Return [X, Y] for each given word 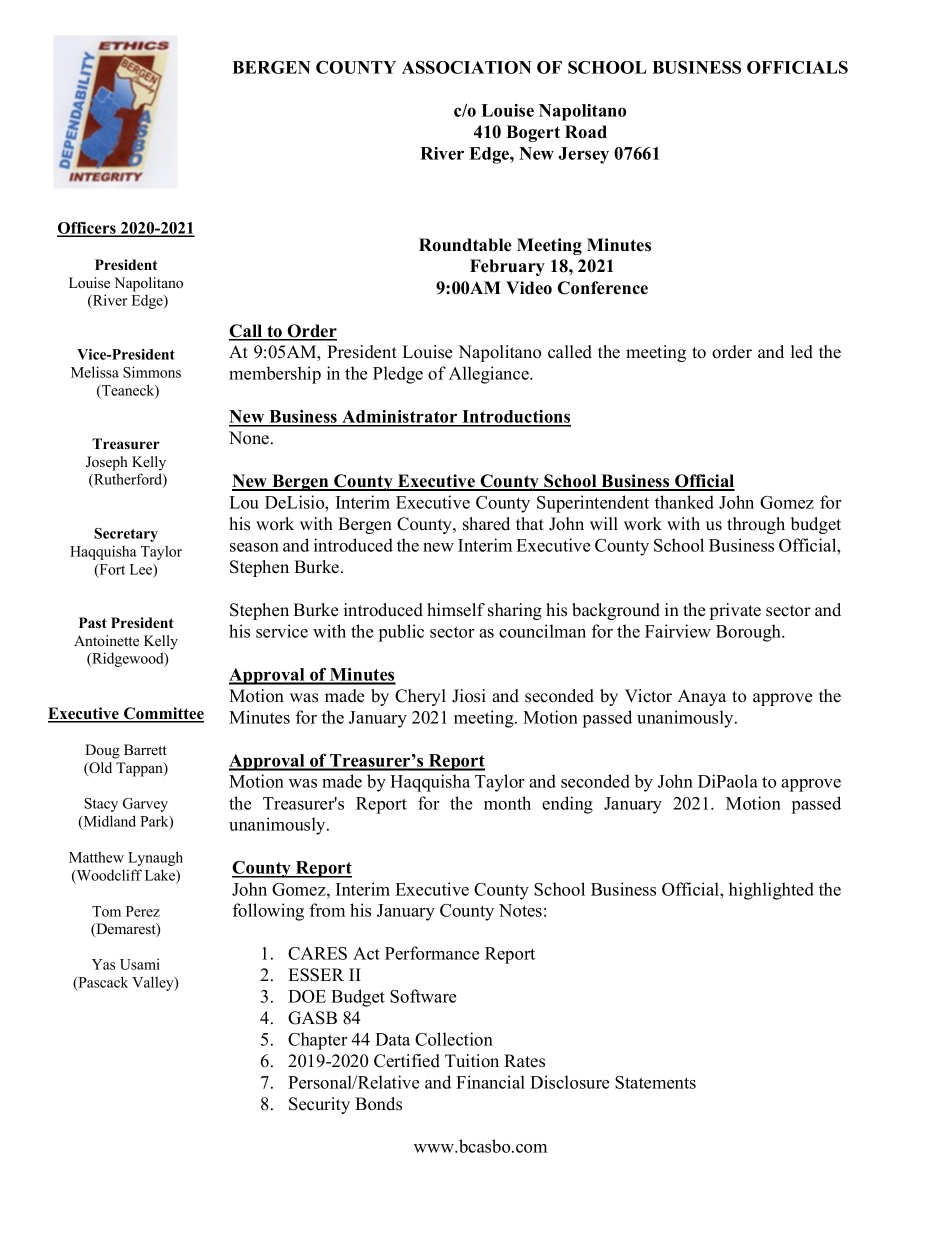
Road [586, 132]
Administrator [400, 418]
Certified [407, 1061]
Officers [87, 229]
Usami [140, 964]
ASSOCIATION [467, 67]
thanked [684, 502]
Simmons [152, 372]
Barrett [145, 749]
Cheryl [420, 697]
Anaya [702, 697]
